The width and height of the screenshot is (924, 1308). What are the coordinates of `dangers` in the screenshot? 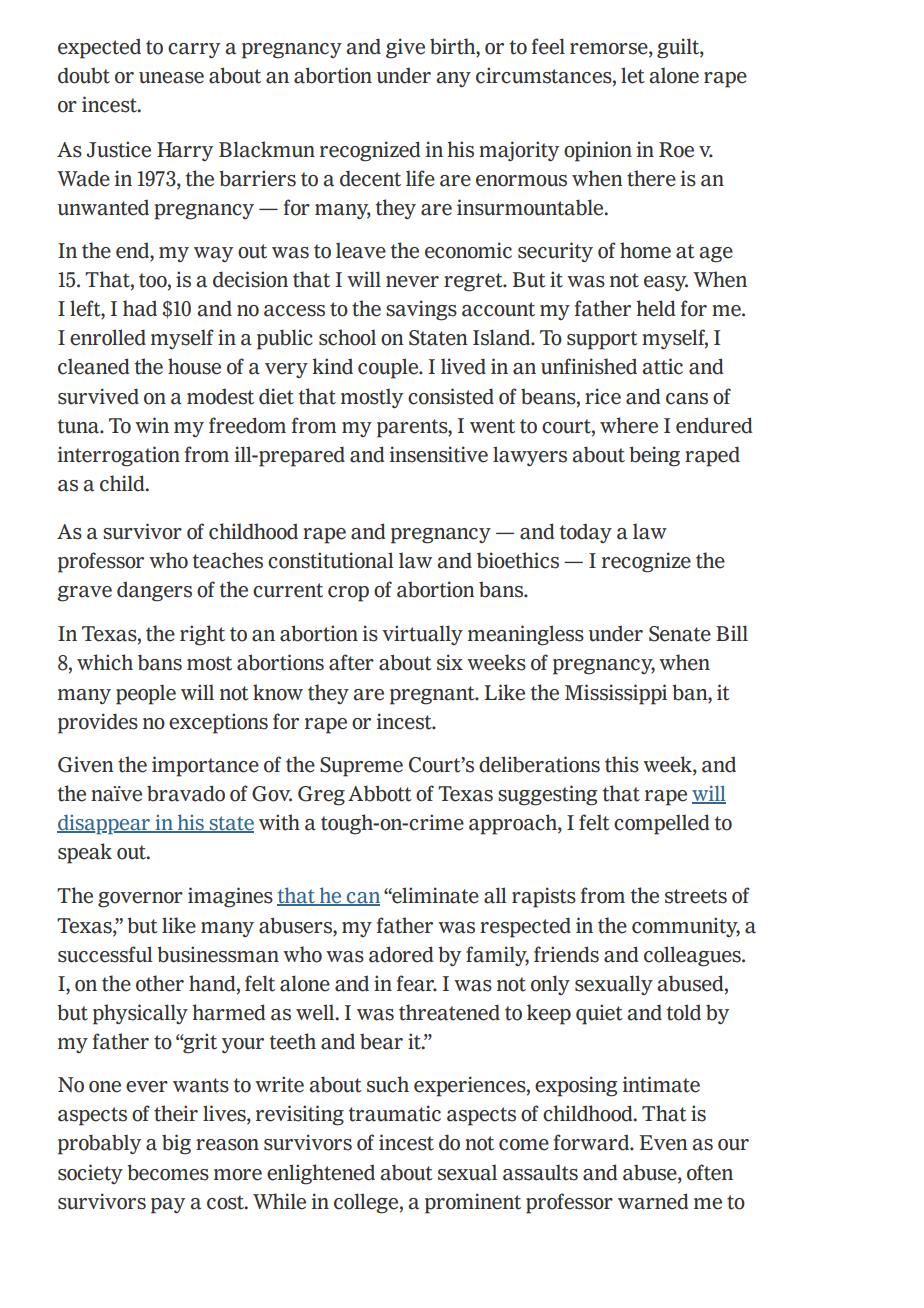 It's located at (154, 591).
